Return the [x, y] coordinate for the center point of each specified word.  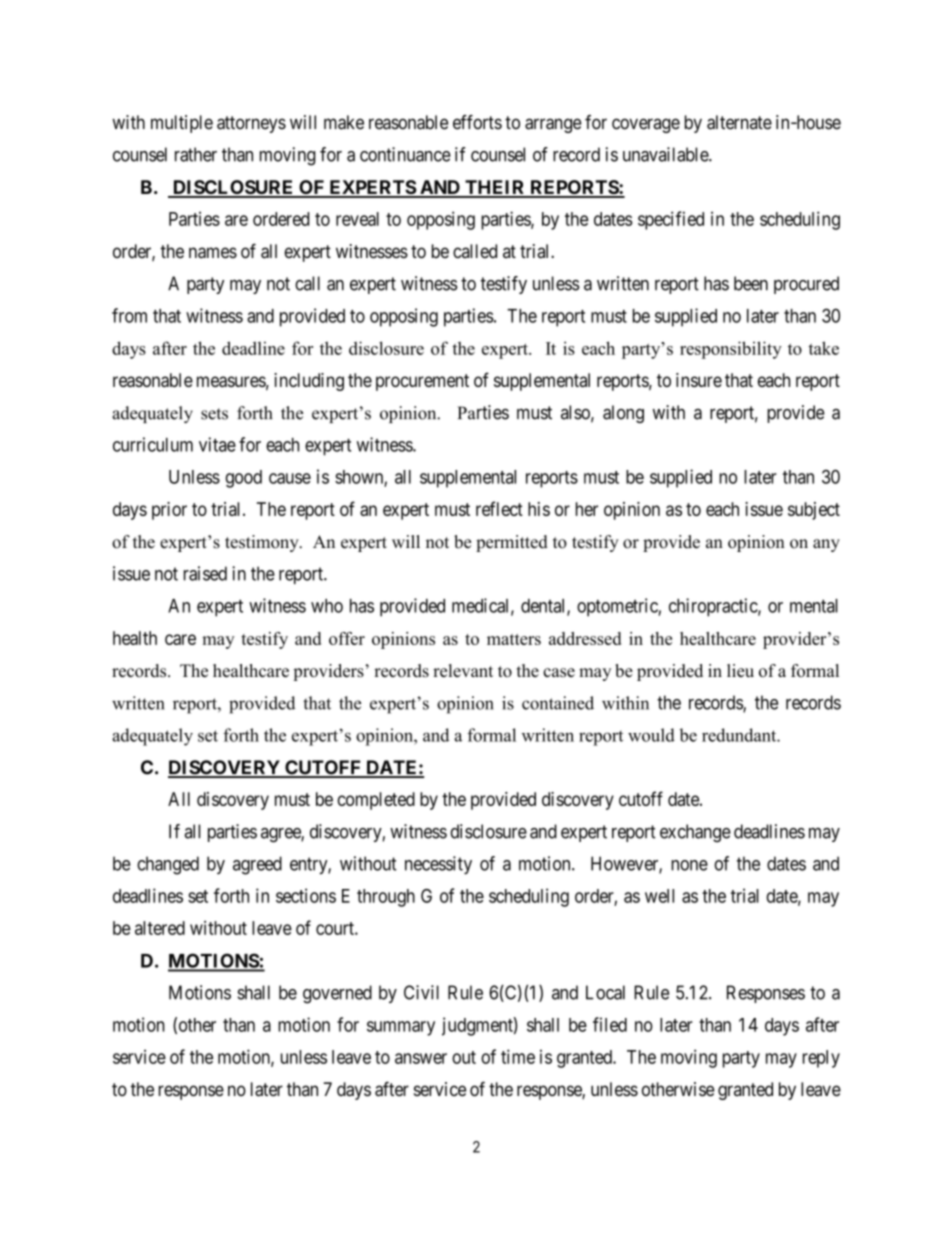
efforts [477, 122]
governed [337, 994]
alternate [739, 122]
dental [544, 607]
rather [196, 154]
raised [205, 573]
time [518, 1056]
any [826, 545]
